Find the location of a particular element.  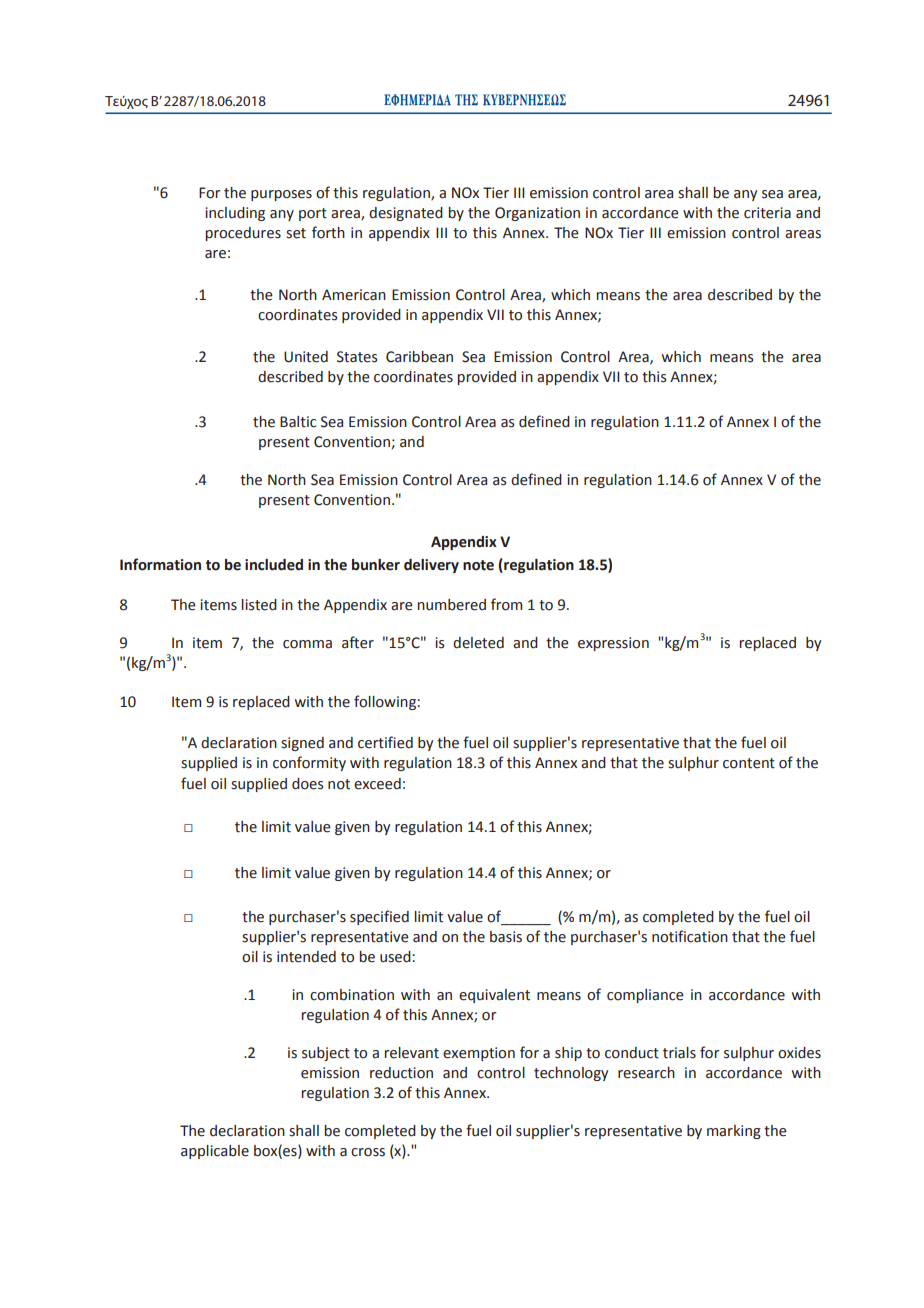

comma is located at coordinates (307, 644).
